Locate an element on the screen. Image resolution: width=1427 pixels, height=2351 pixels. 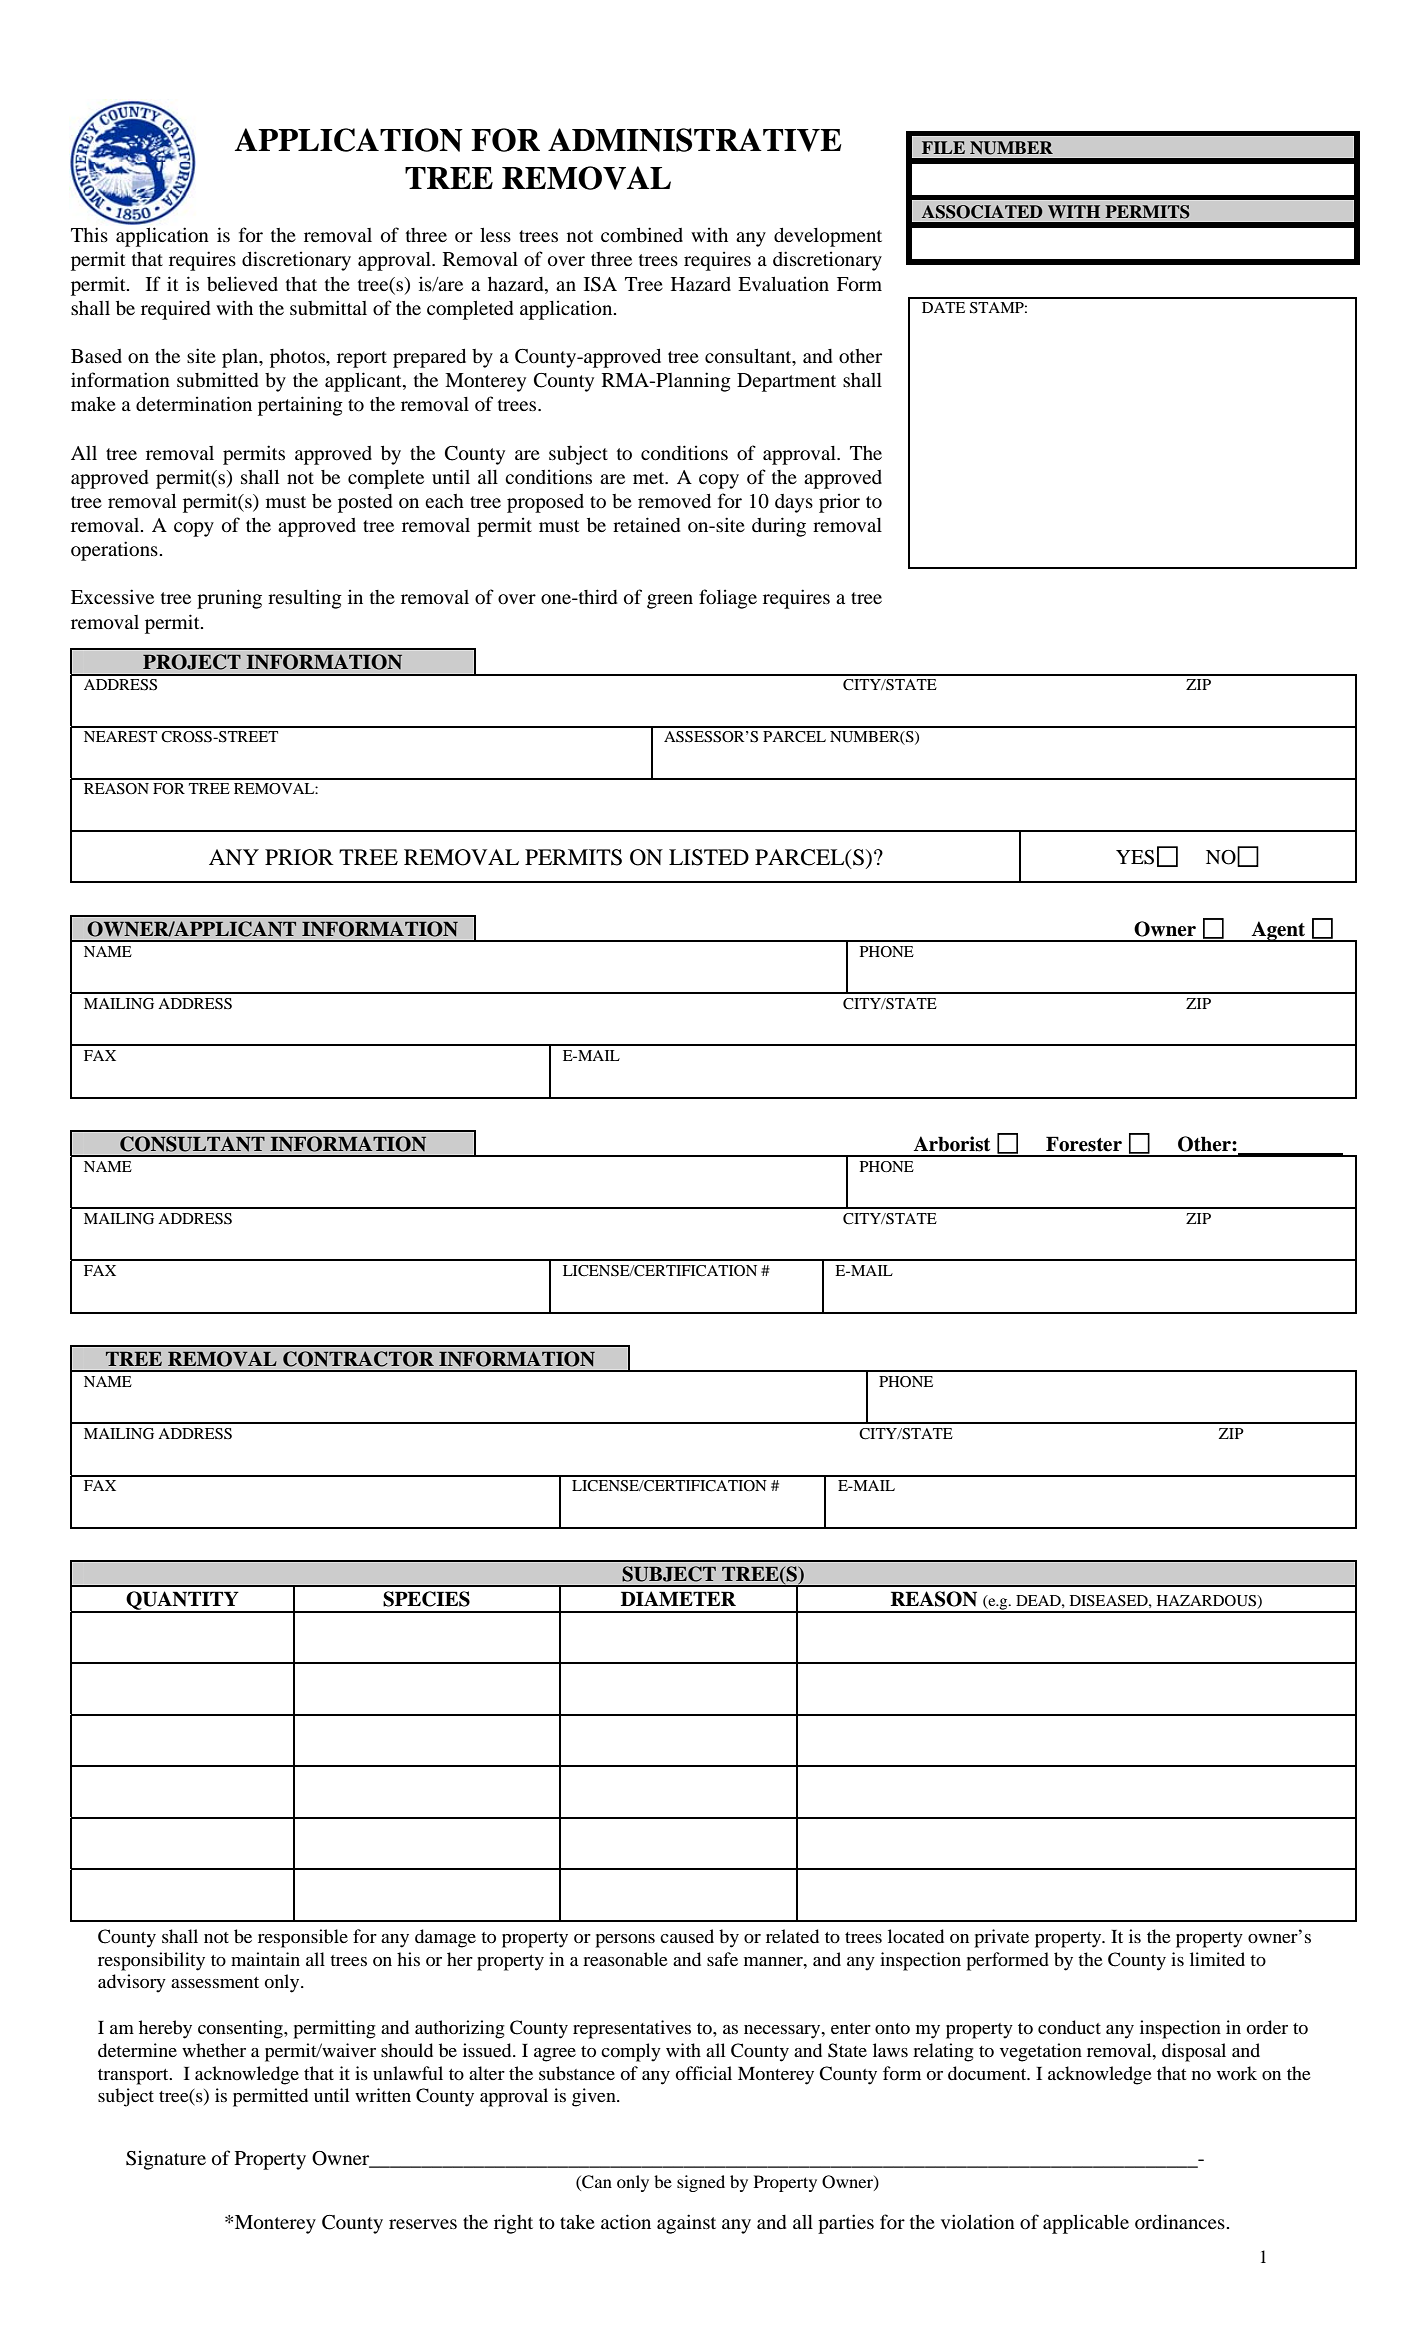
Forester is located at coordinates (1084, 1144).
